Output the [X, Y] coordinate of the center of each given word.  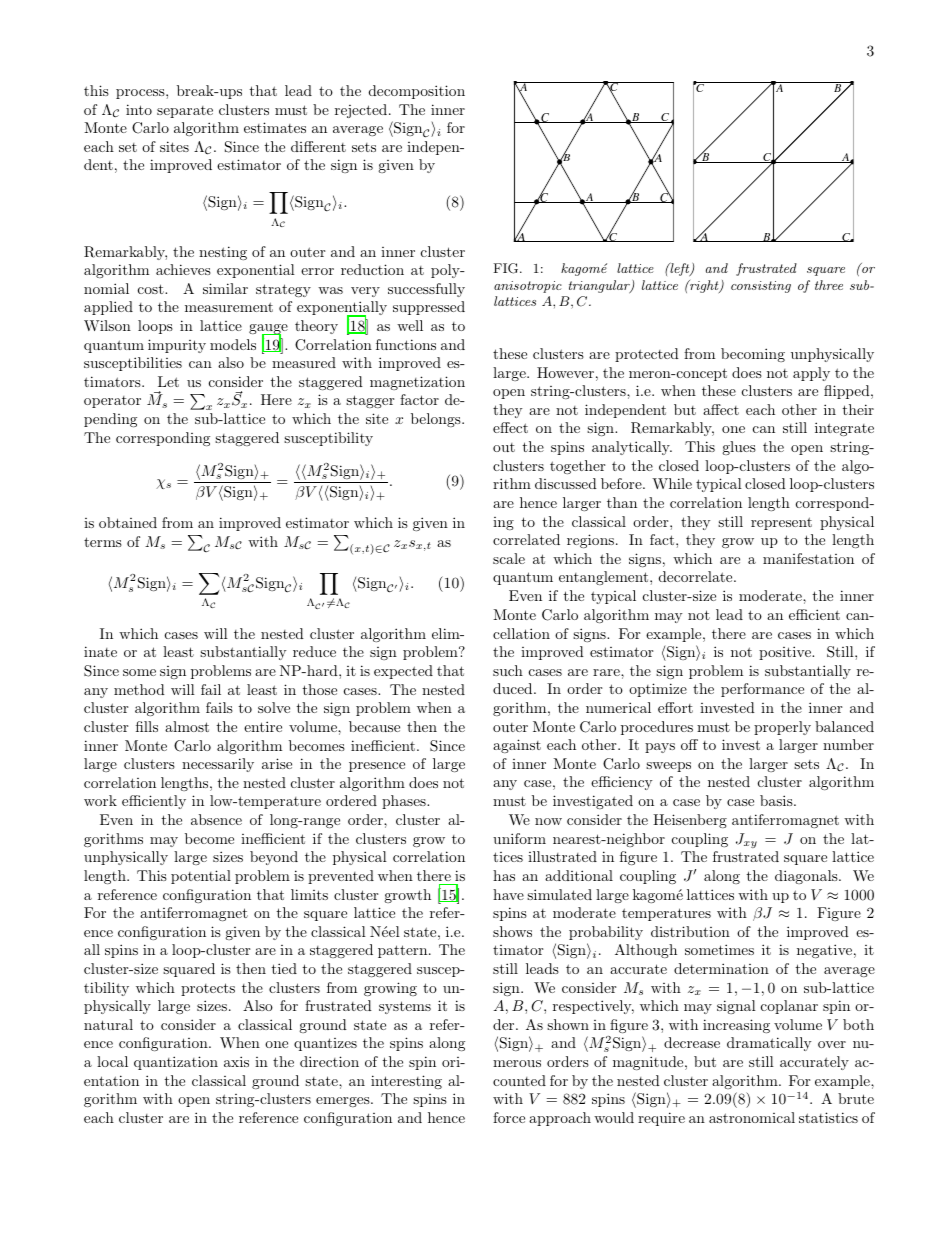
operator [112, 402]
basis [777, 800]
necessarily [218, 765]
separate [185, 112]
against [517, 746]
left [680, 269]
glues [739, 448]
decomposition [417, 92]
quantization [176, 1063]
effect [510, 427]
